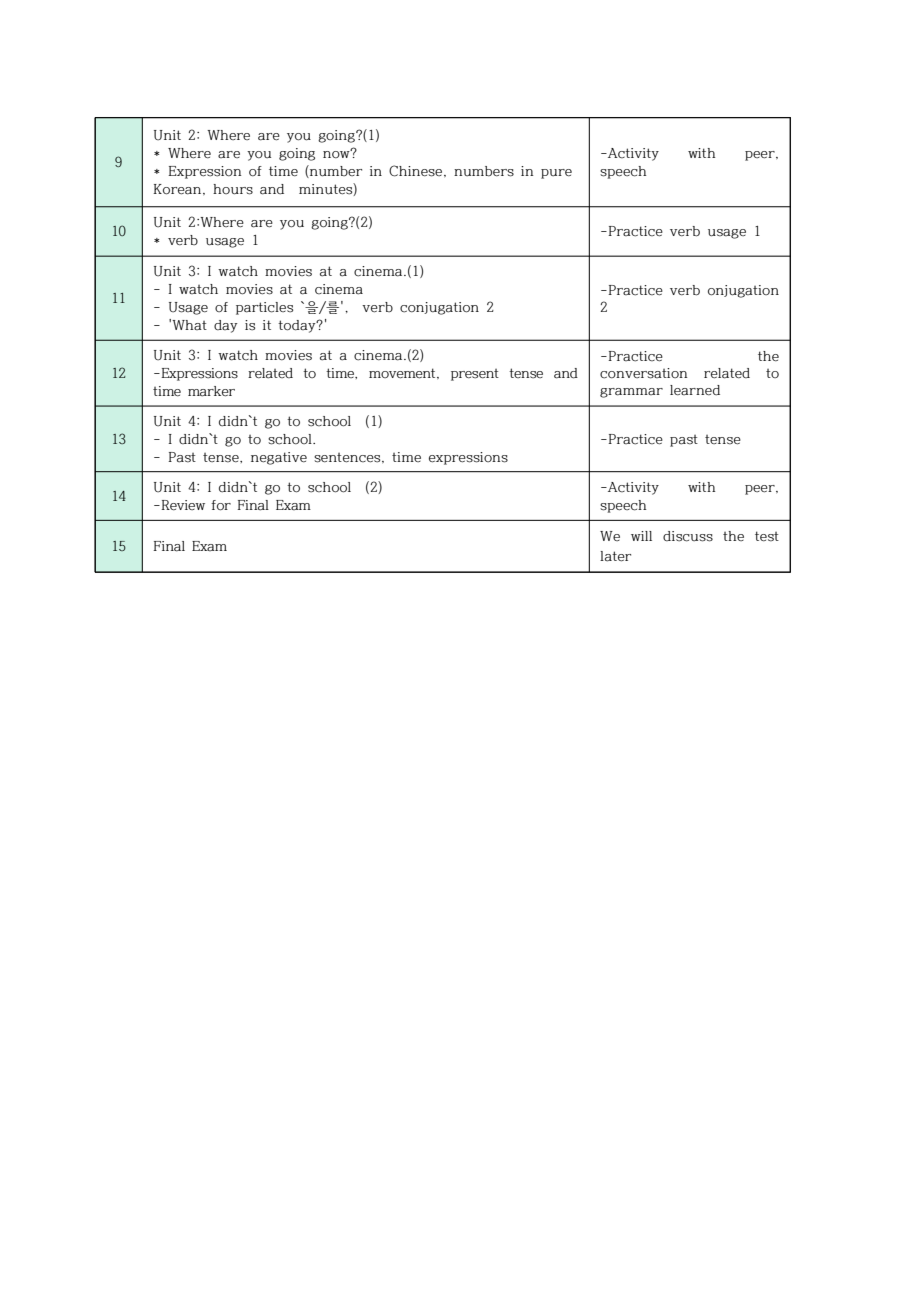 This page has height=1308, width=924. What do you see at coordinates (556, 174) in the page?
I see `pure` at bounding box center [556, 174].
